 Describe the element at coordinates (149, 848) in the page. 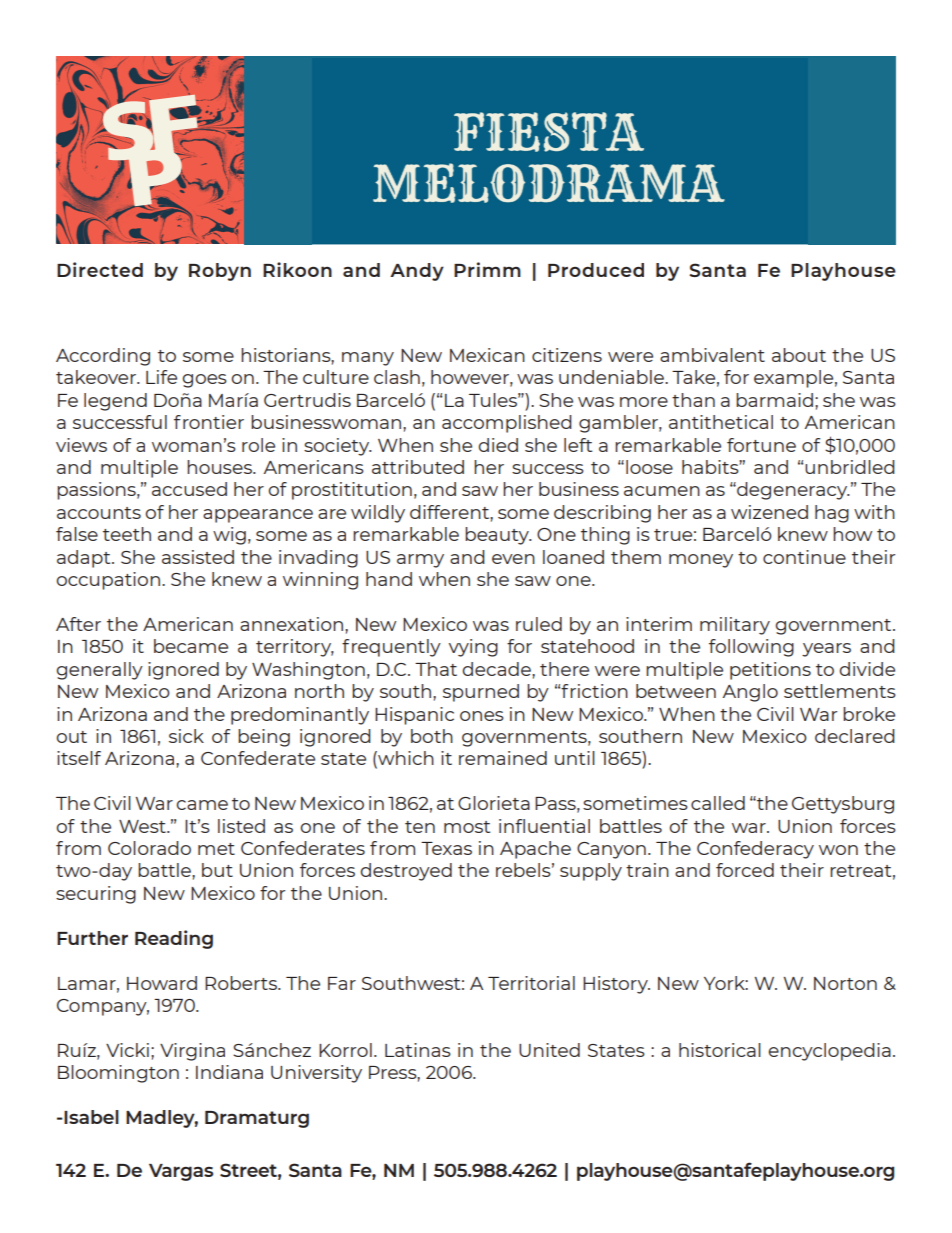

I see `Colorado` at that location.
